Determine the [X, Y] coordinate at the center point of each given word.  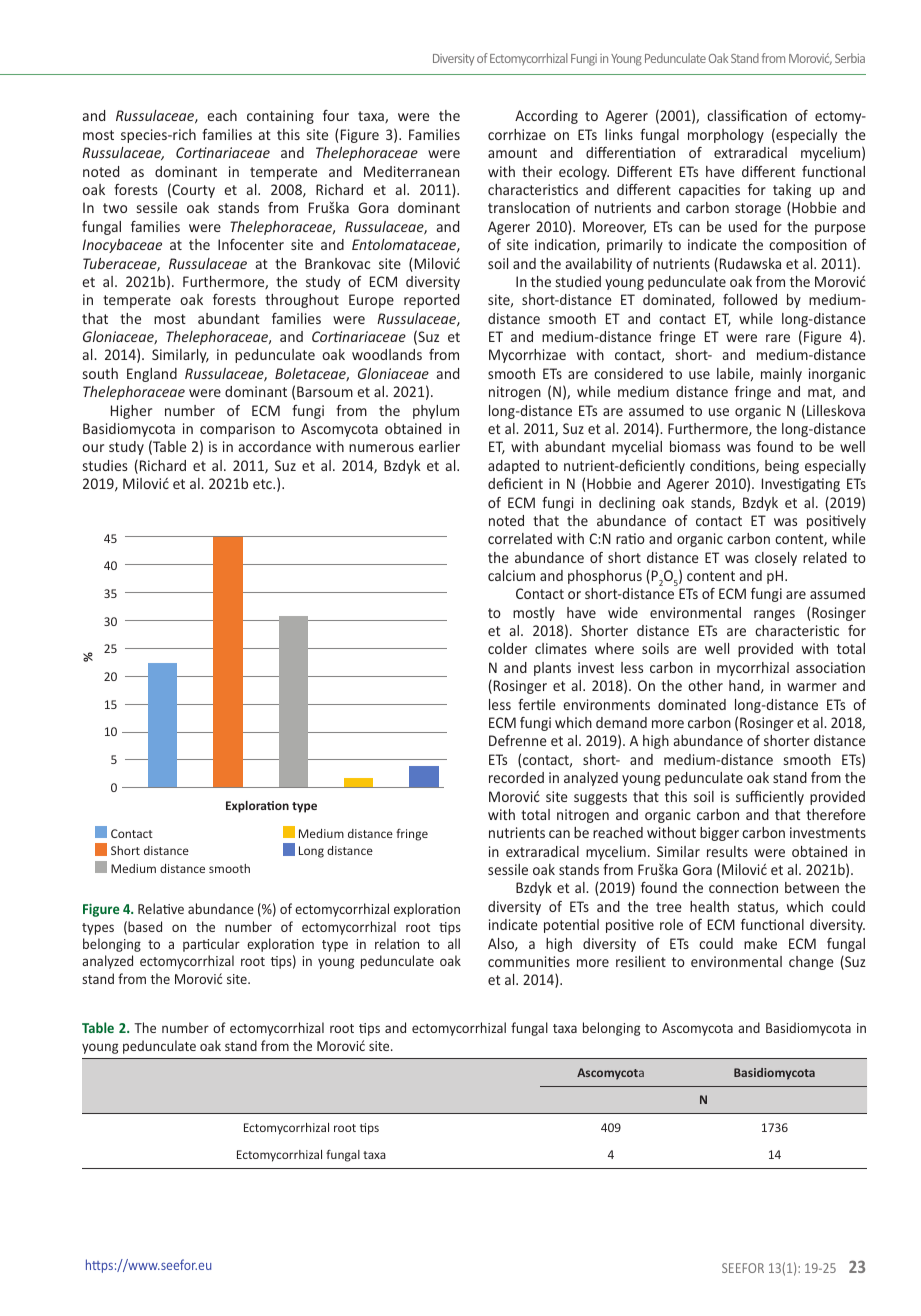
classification [747, 115]
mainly [781, 375]
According [546, 117]
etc [263, 484]
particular [211, 945]
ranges [774, 615]
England [152, 375]
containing [280, 117]
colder [507, 648]
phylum [436, 412]
